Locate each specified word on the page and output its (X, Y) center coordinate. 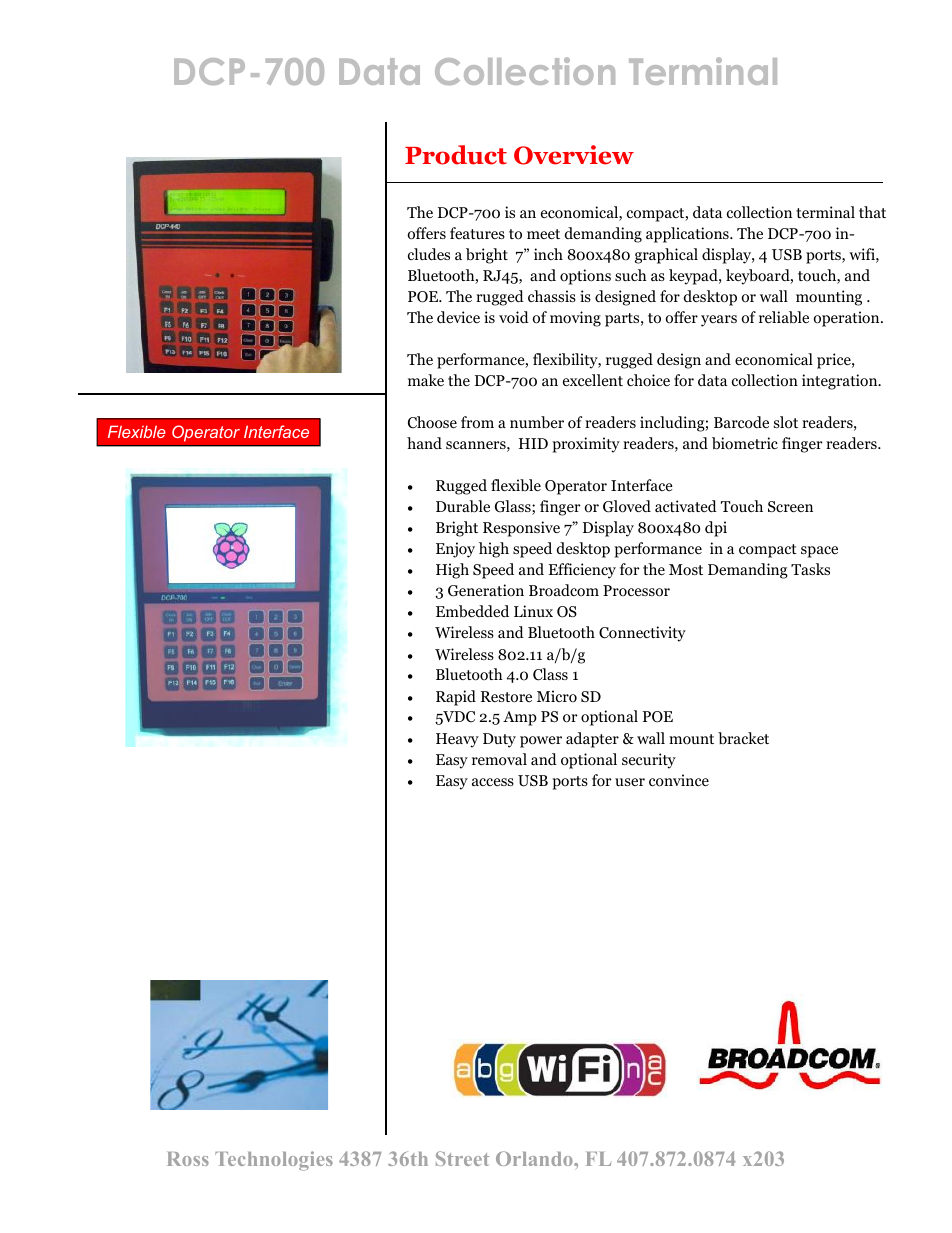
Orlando (535, 1158)
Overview (574, 155)
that (872, 212)
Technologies (274, 1161)
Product (456, 155)
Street (462, 1158)
